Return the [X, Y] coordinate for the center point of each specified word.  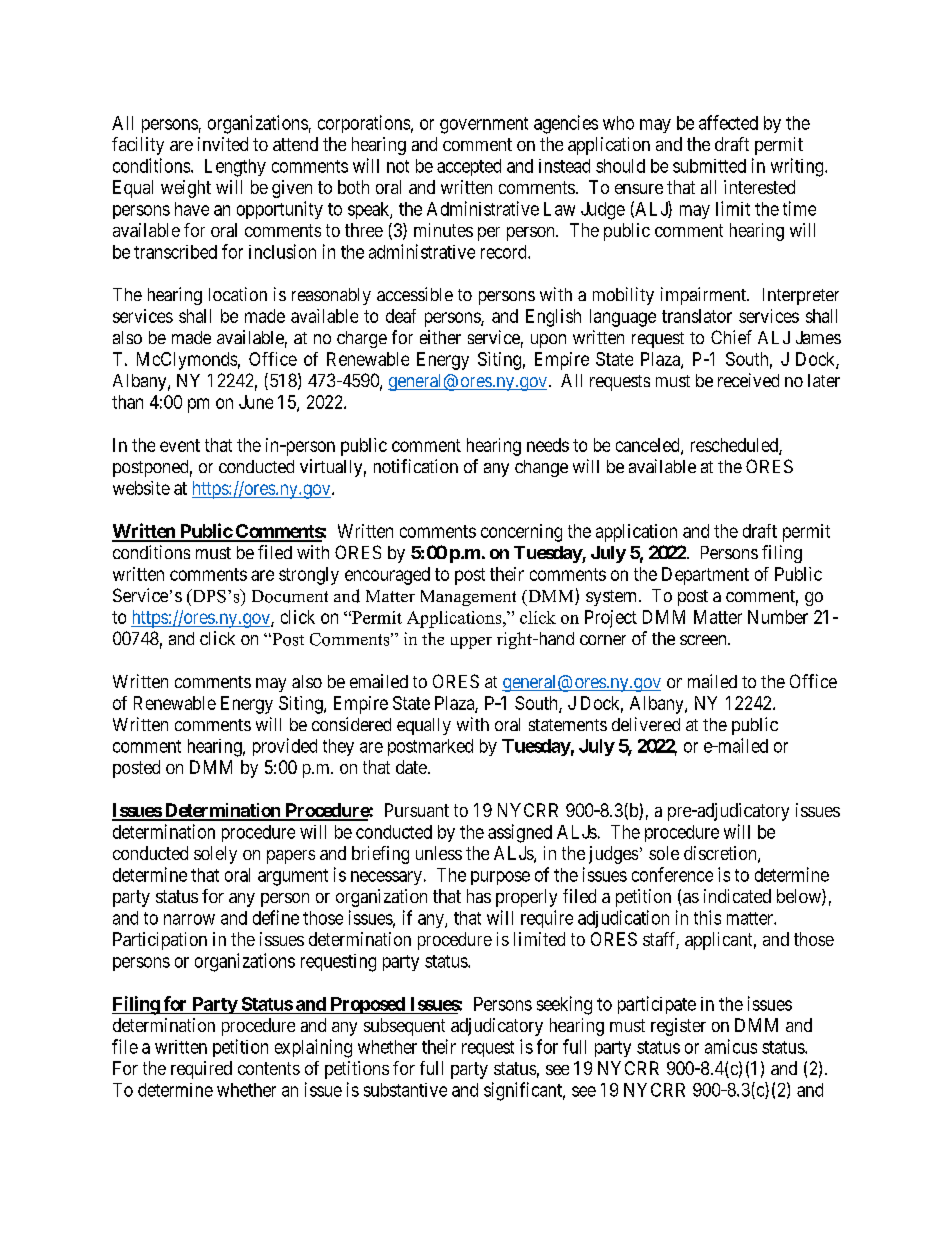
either [440, 337]
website [141, 488]
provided [285, 747]
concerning [521, 533]
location [238, 294]
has [479, 896]
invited [223, 144]
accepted [469, 167]
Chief [731, 337]
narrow [189, 919]
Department [705, 576]
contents [269, 1068]
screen [704, 640]
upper [471, 643]
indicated [737, 896]
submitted [709, 166]
